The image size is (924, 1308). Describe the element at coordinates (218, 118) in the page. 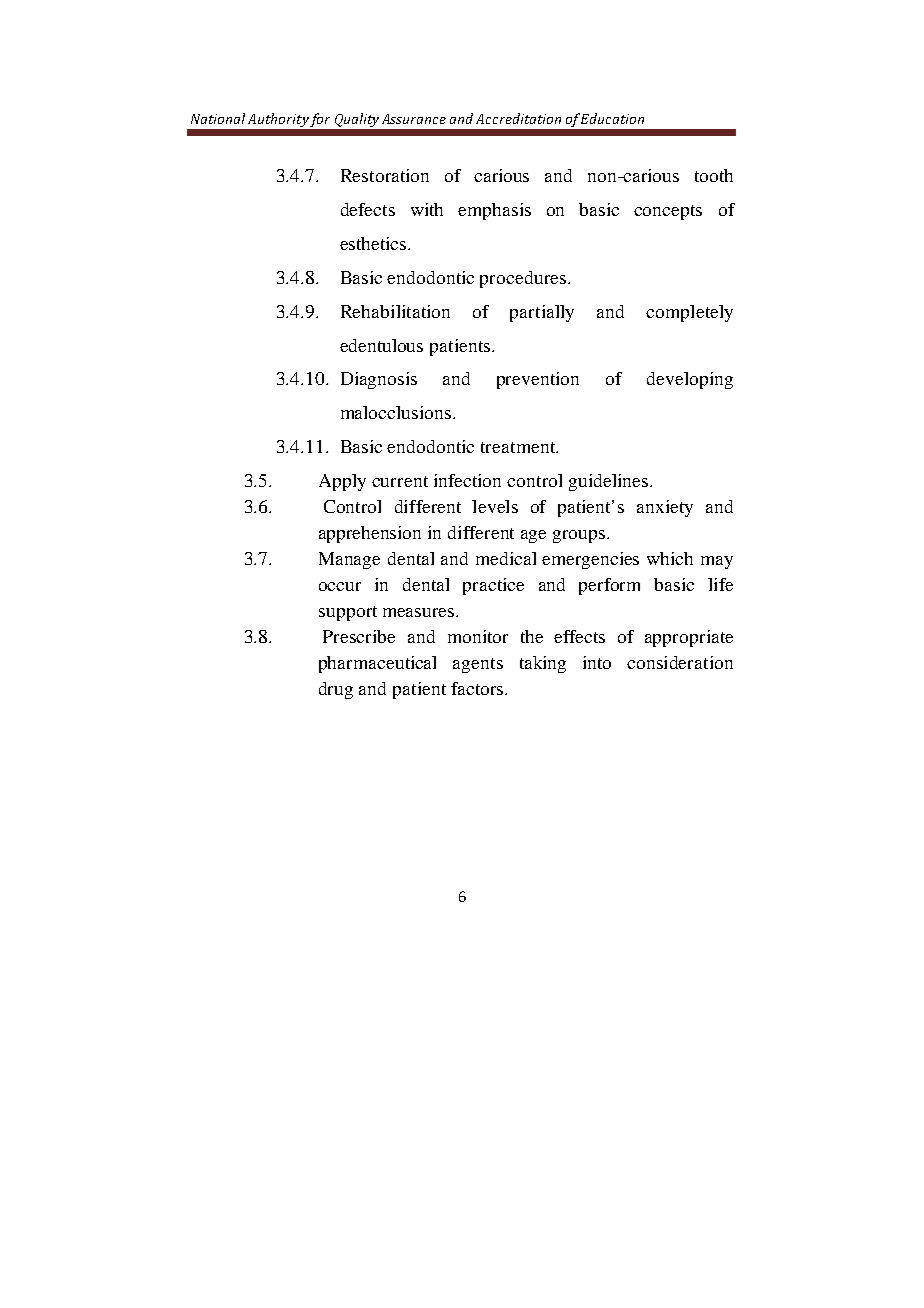

I see `National` at that location.
